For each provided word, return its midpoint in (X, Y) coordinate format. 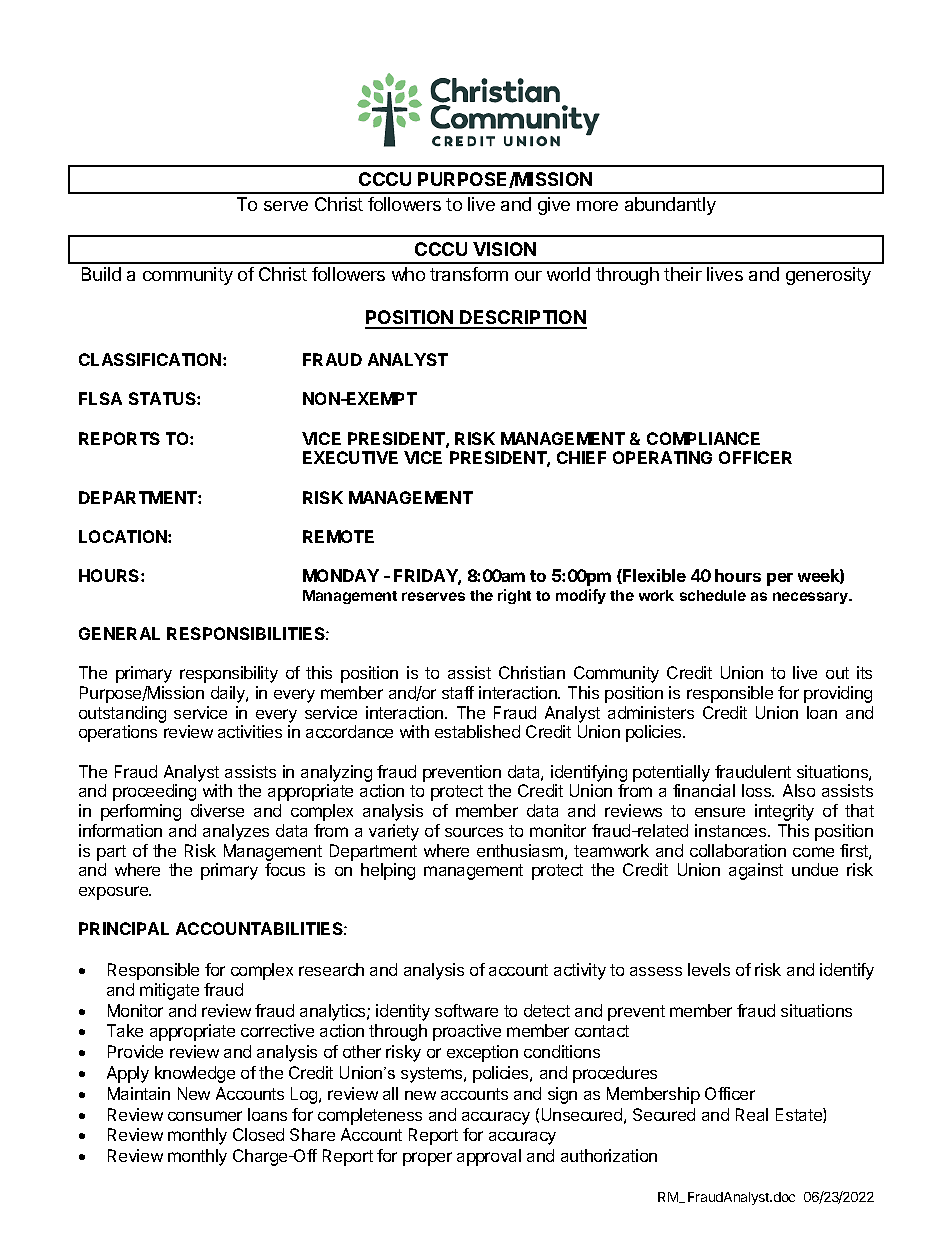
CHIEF (581, 457)
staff (458, 692)
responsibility (229, 674)
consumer (205, 1116)
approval (489, 1157)
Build (101, 274)
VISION (504, 249)
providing (838, 694)
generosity (828, 276)
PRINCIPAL (124, 928)
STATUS (163, 398)
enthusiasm (520, 850)
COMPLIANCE (703, 438)
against (756, 871)
